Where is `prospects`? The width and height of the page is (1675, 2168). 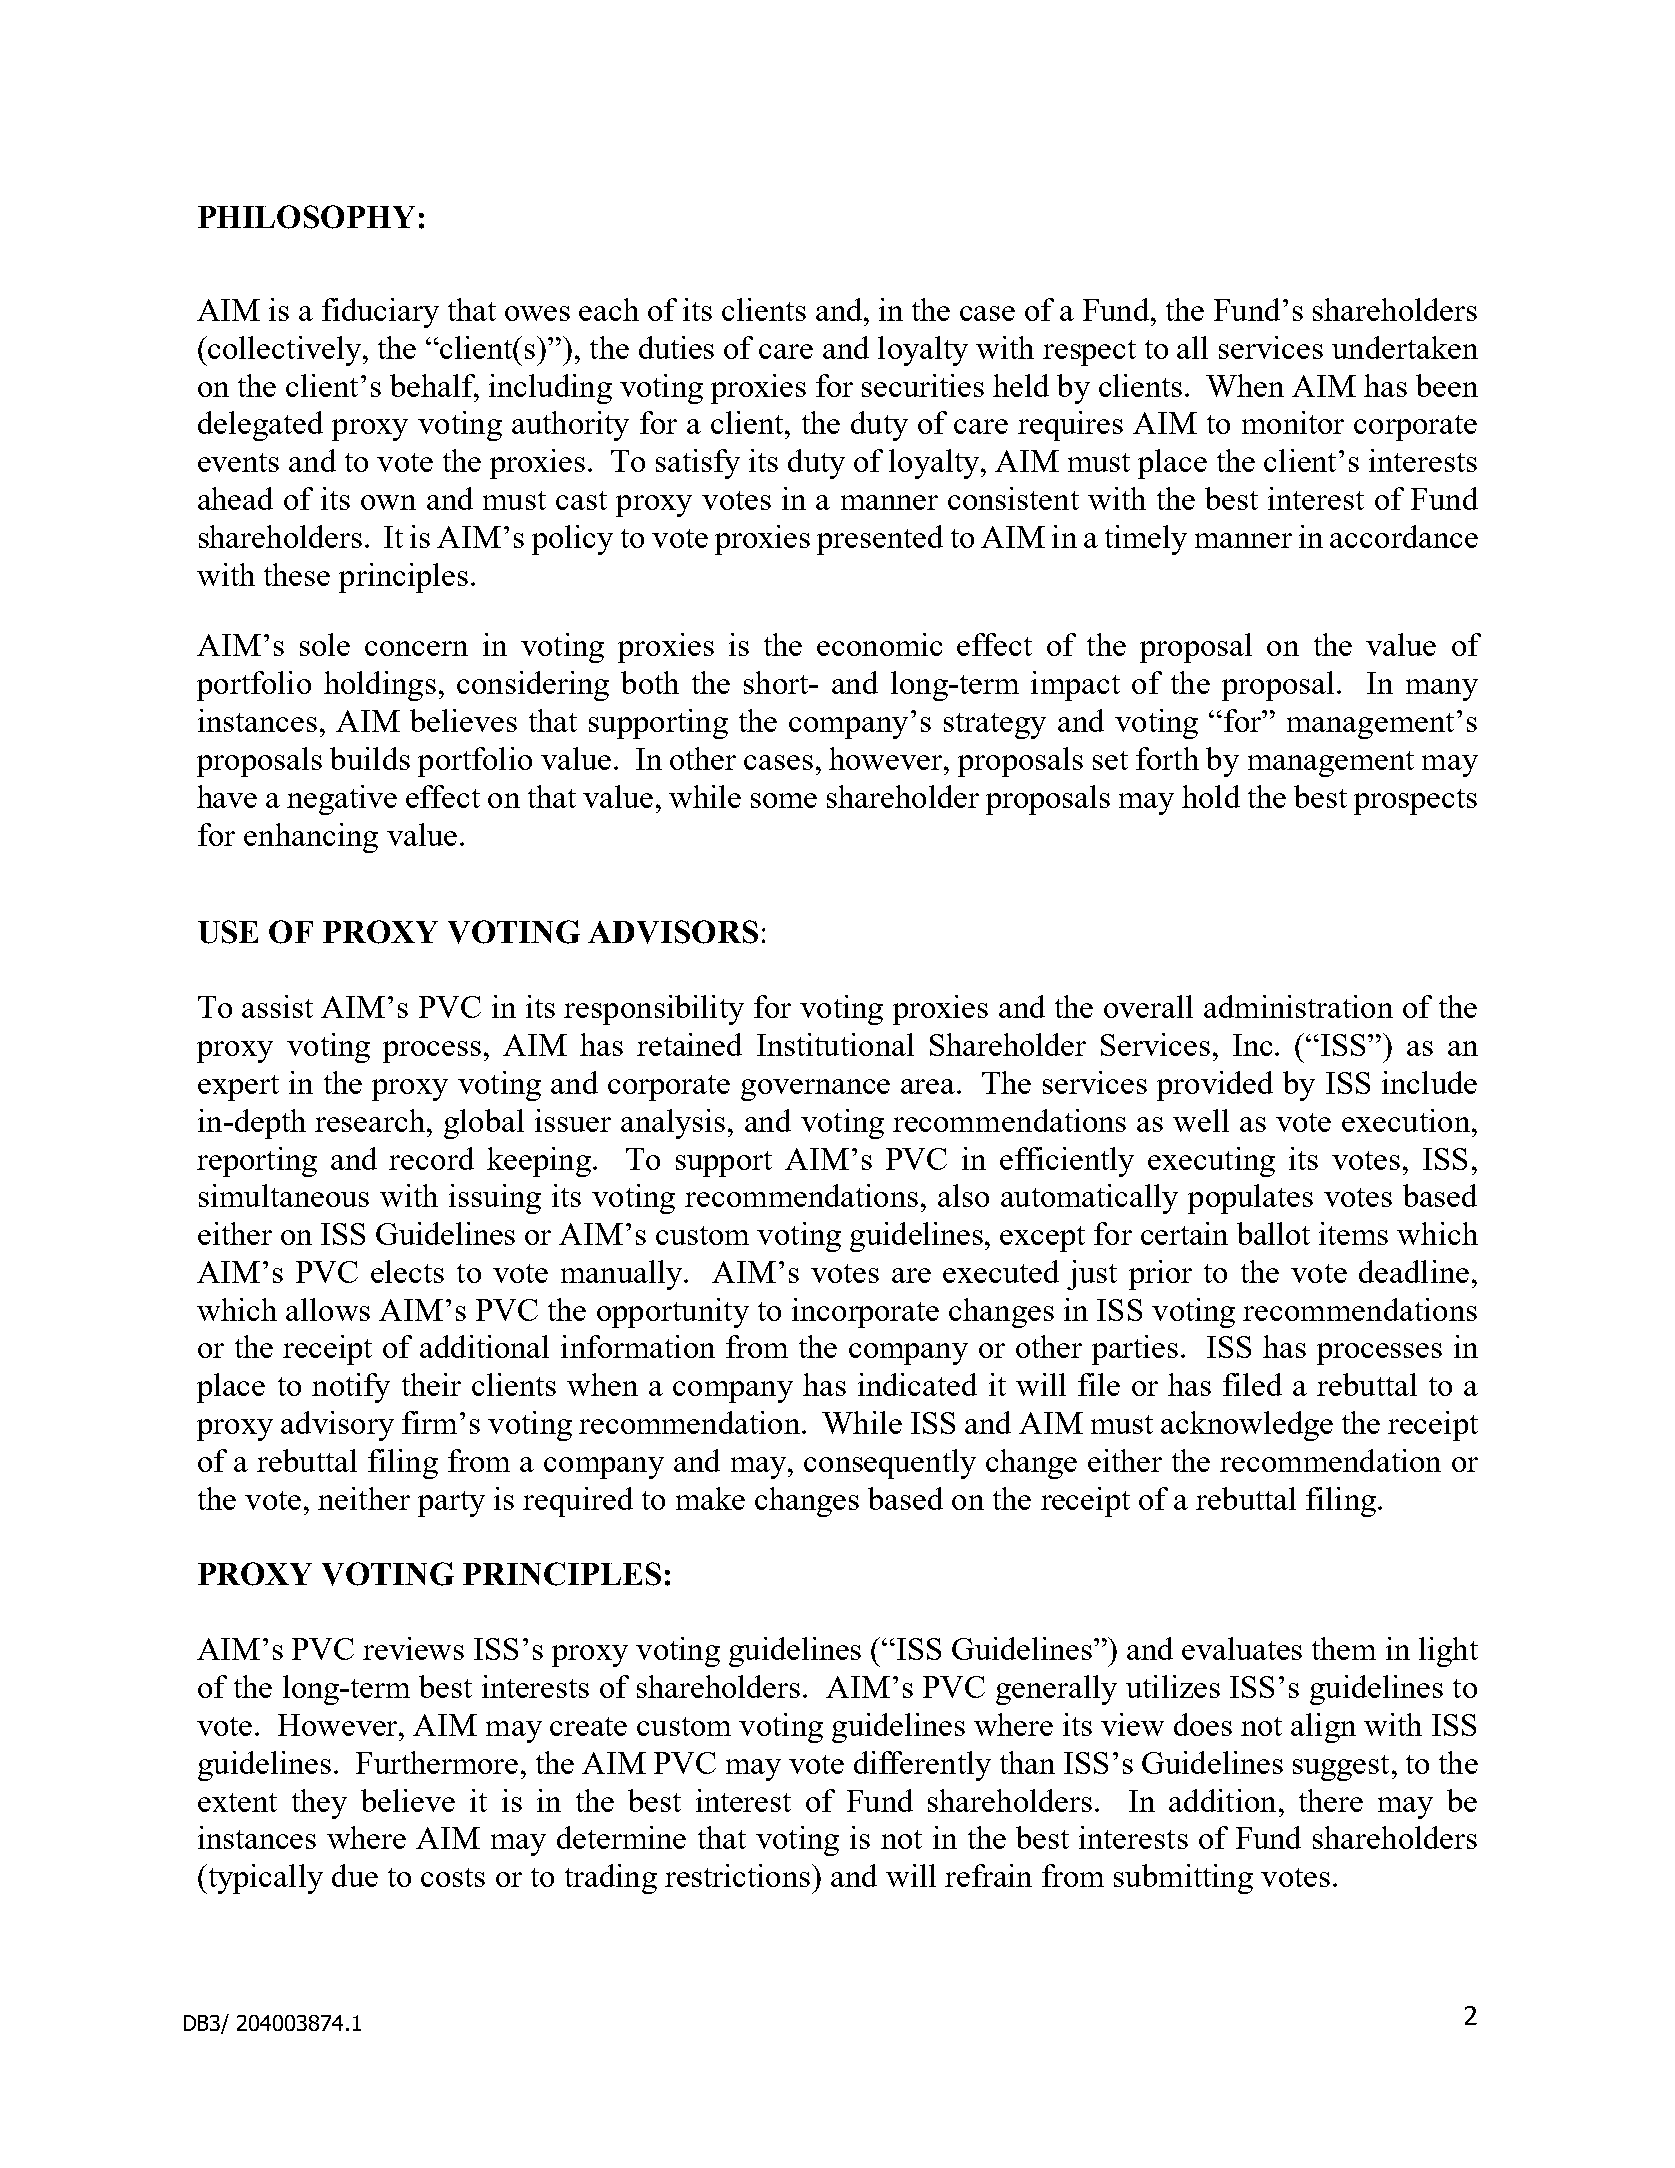
prospects is located at coordinates (1415, 802).
